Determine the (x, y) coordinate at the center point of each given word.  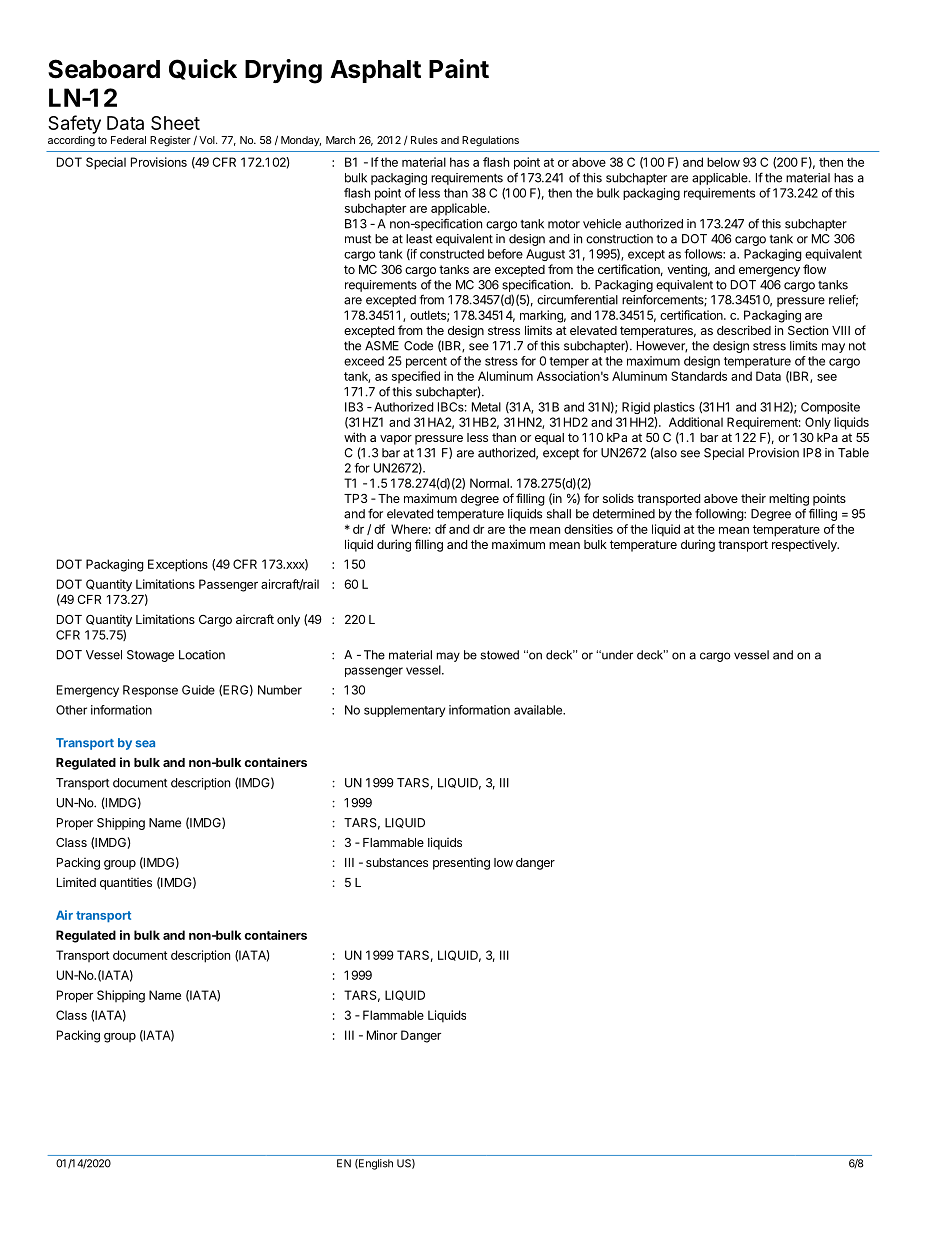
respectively (805, 546)
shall (559, 514)
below (723, 162)
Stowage (150, 656)
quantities (126, 884)
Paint (459, 69)
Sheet (175, 123)
